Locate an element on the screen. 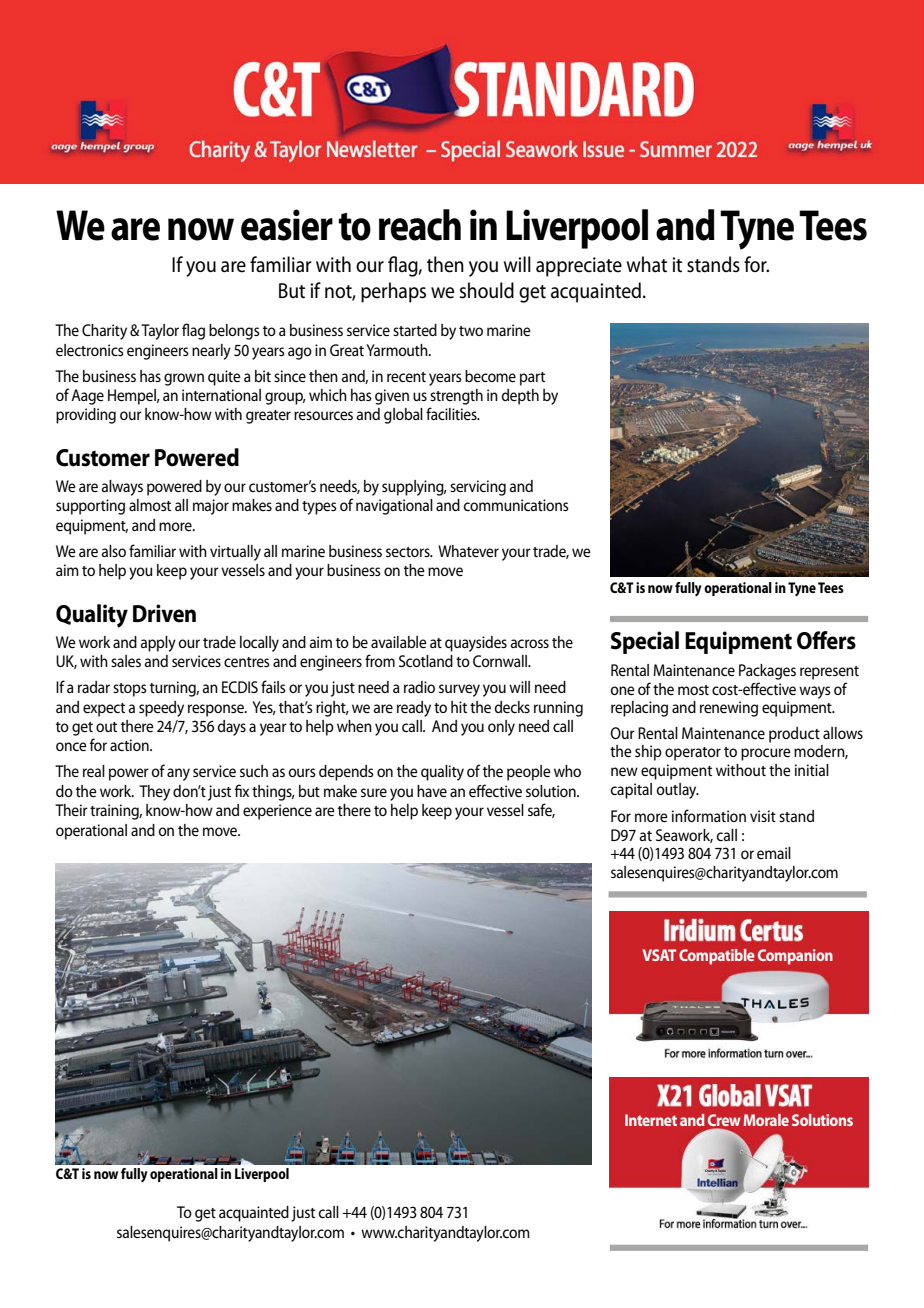 This screenshot has height=1308, width=924. Internet is located at coordinates (651, 1120).
